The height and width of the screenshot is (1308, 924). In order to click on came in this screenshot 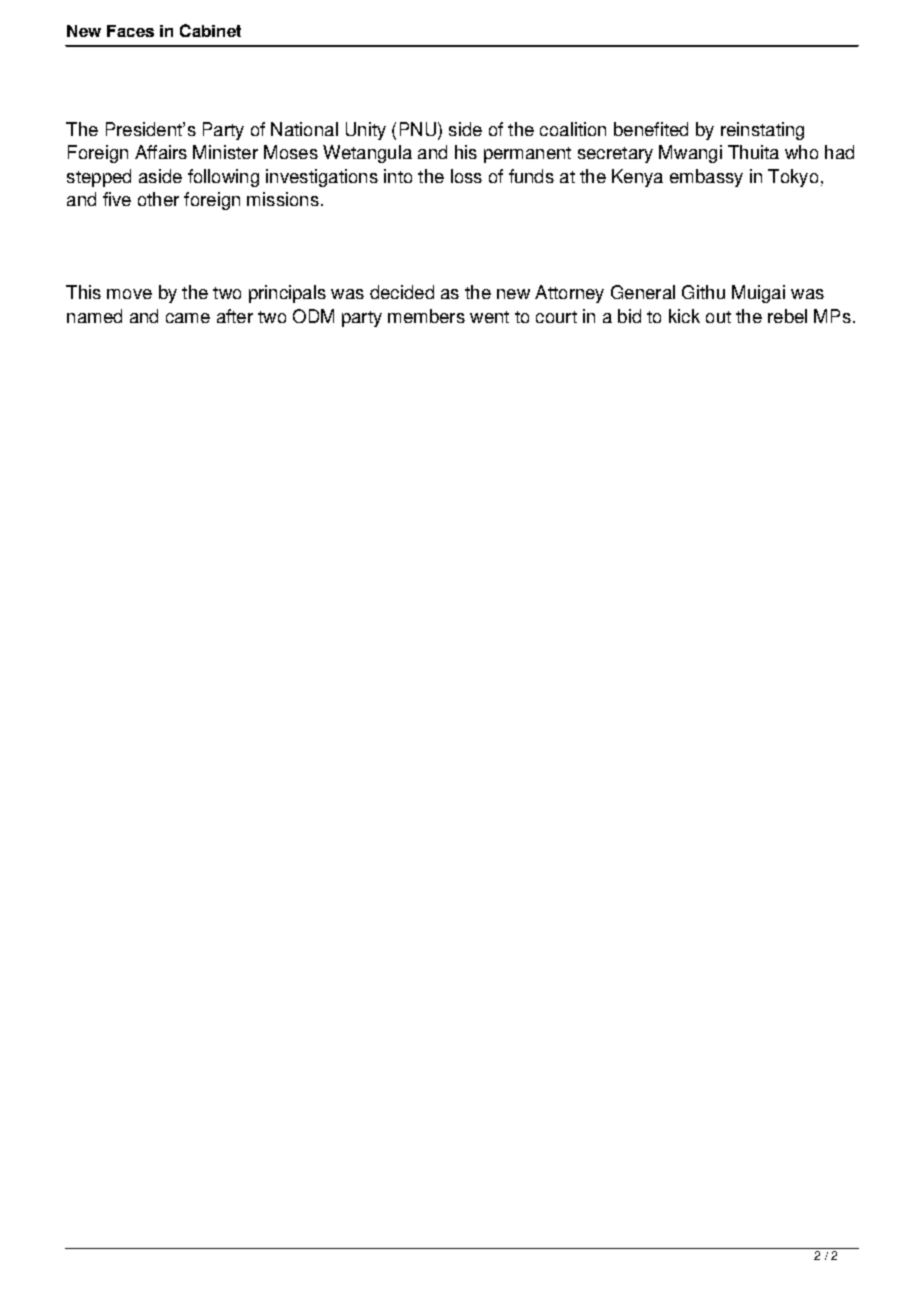, I will do `click(188, 318)`.
